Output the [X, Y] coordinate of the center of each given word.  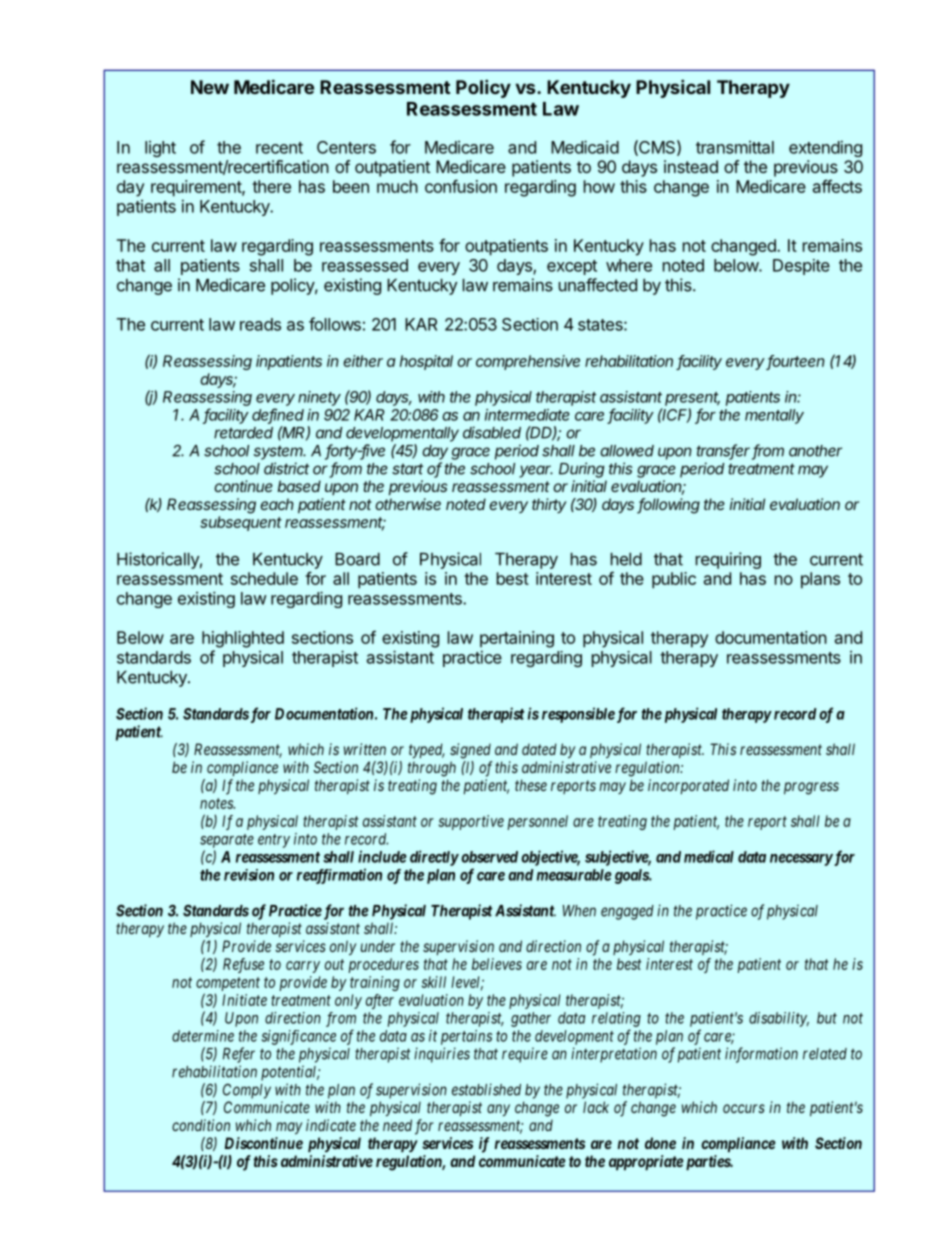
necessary [801, 860]
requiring [728, 560]
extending [825, 149]
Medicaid [585, 147]
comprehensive [528, 362]
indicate [331, 1125]
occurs [744, 1108]
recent [279, 148]
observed [489, 857]
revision [249, 875]
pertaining [517, 639]
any [498, 1110]
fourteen [796, 362]
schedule [264, 578]
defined [278, 415]
